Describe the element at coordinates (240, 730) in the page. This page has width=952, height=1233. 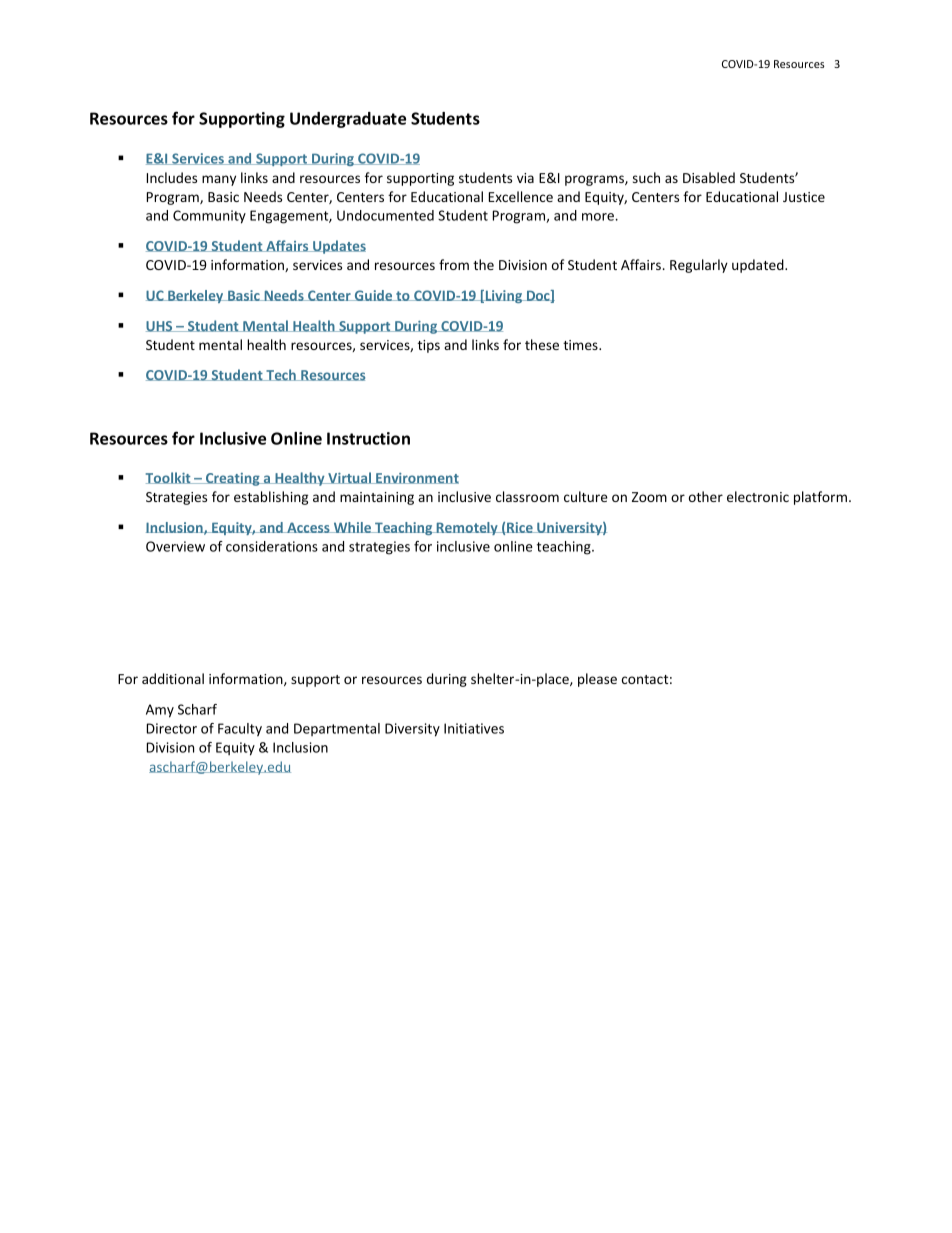
I see `Faculty` at that location.
